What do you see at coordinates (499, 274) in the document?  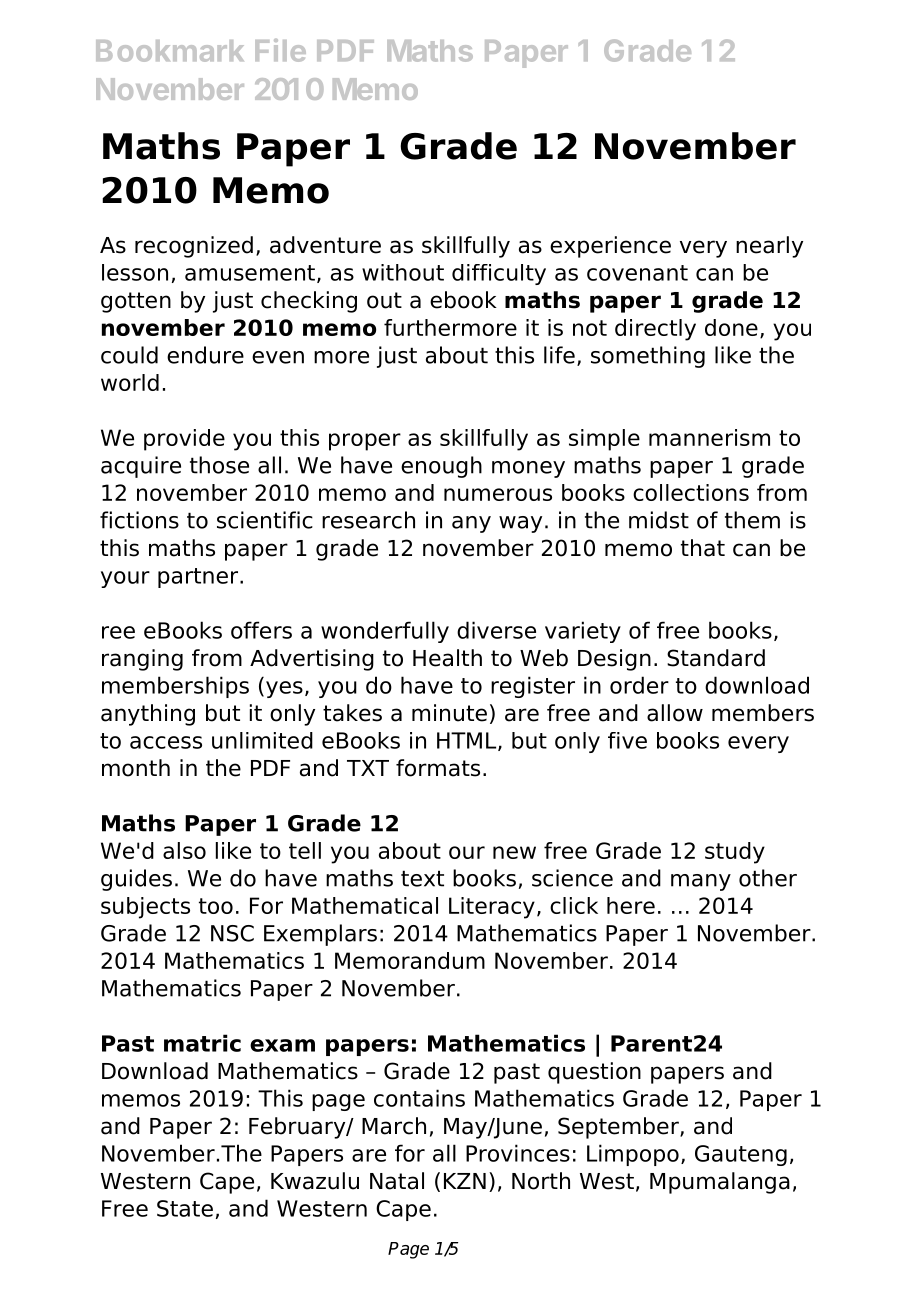 I see `difficulty` at bounding box center [499, 274].
